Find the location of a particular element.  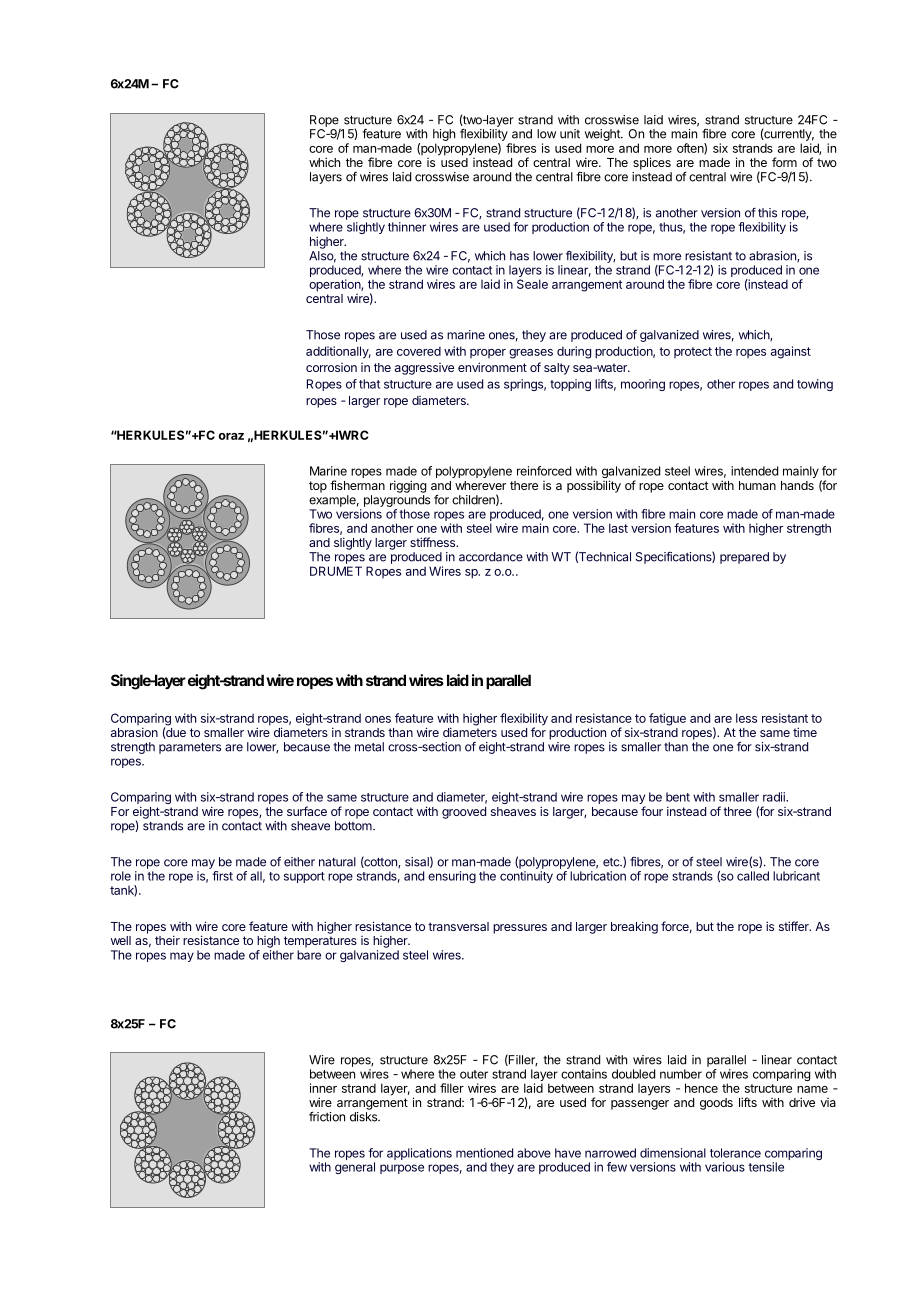

fisherman is located at coordinates (357, 485).
